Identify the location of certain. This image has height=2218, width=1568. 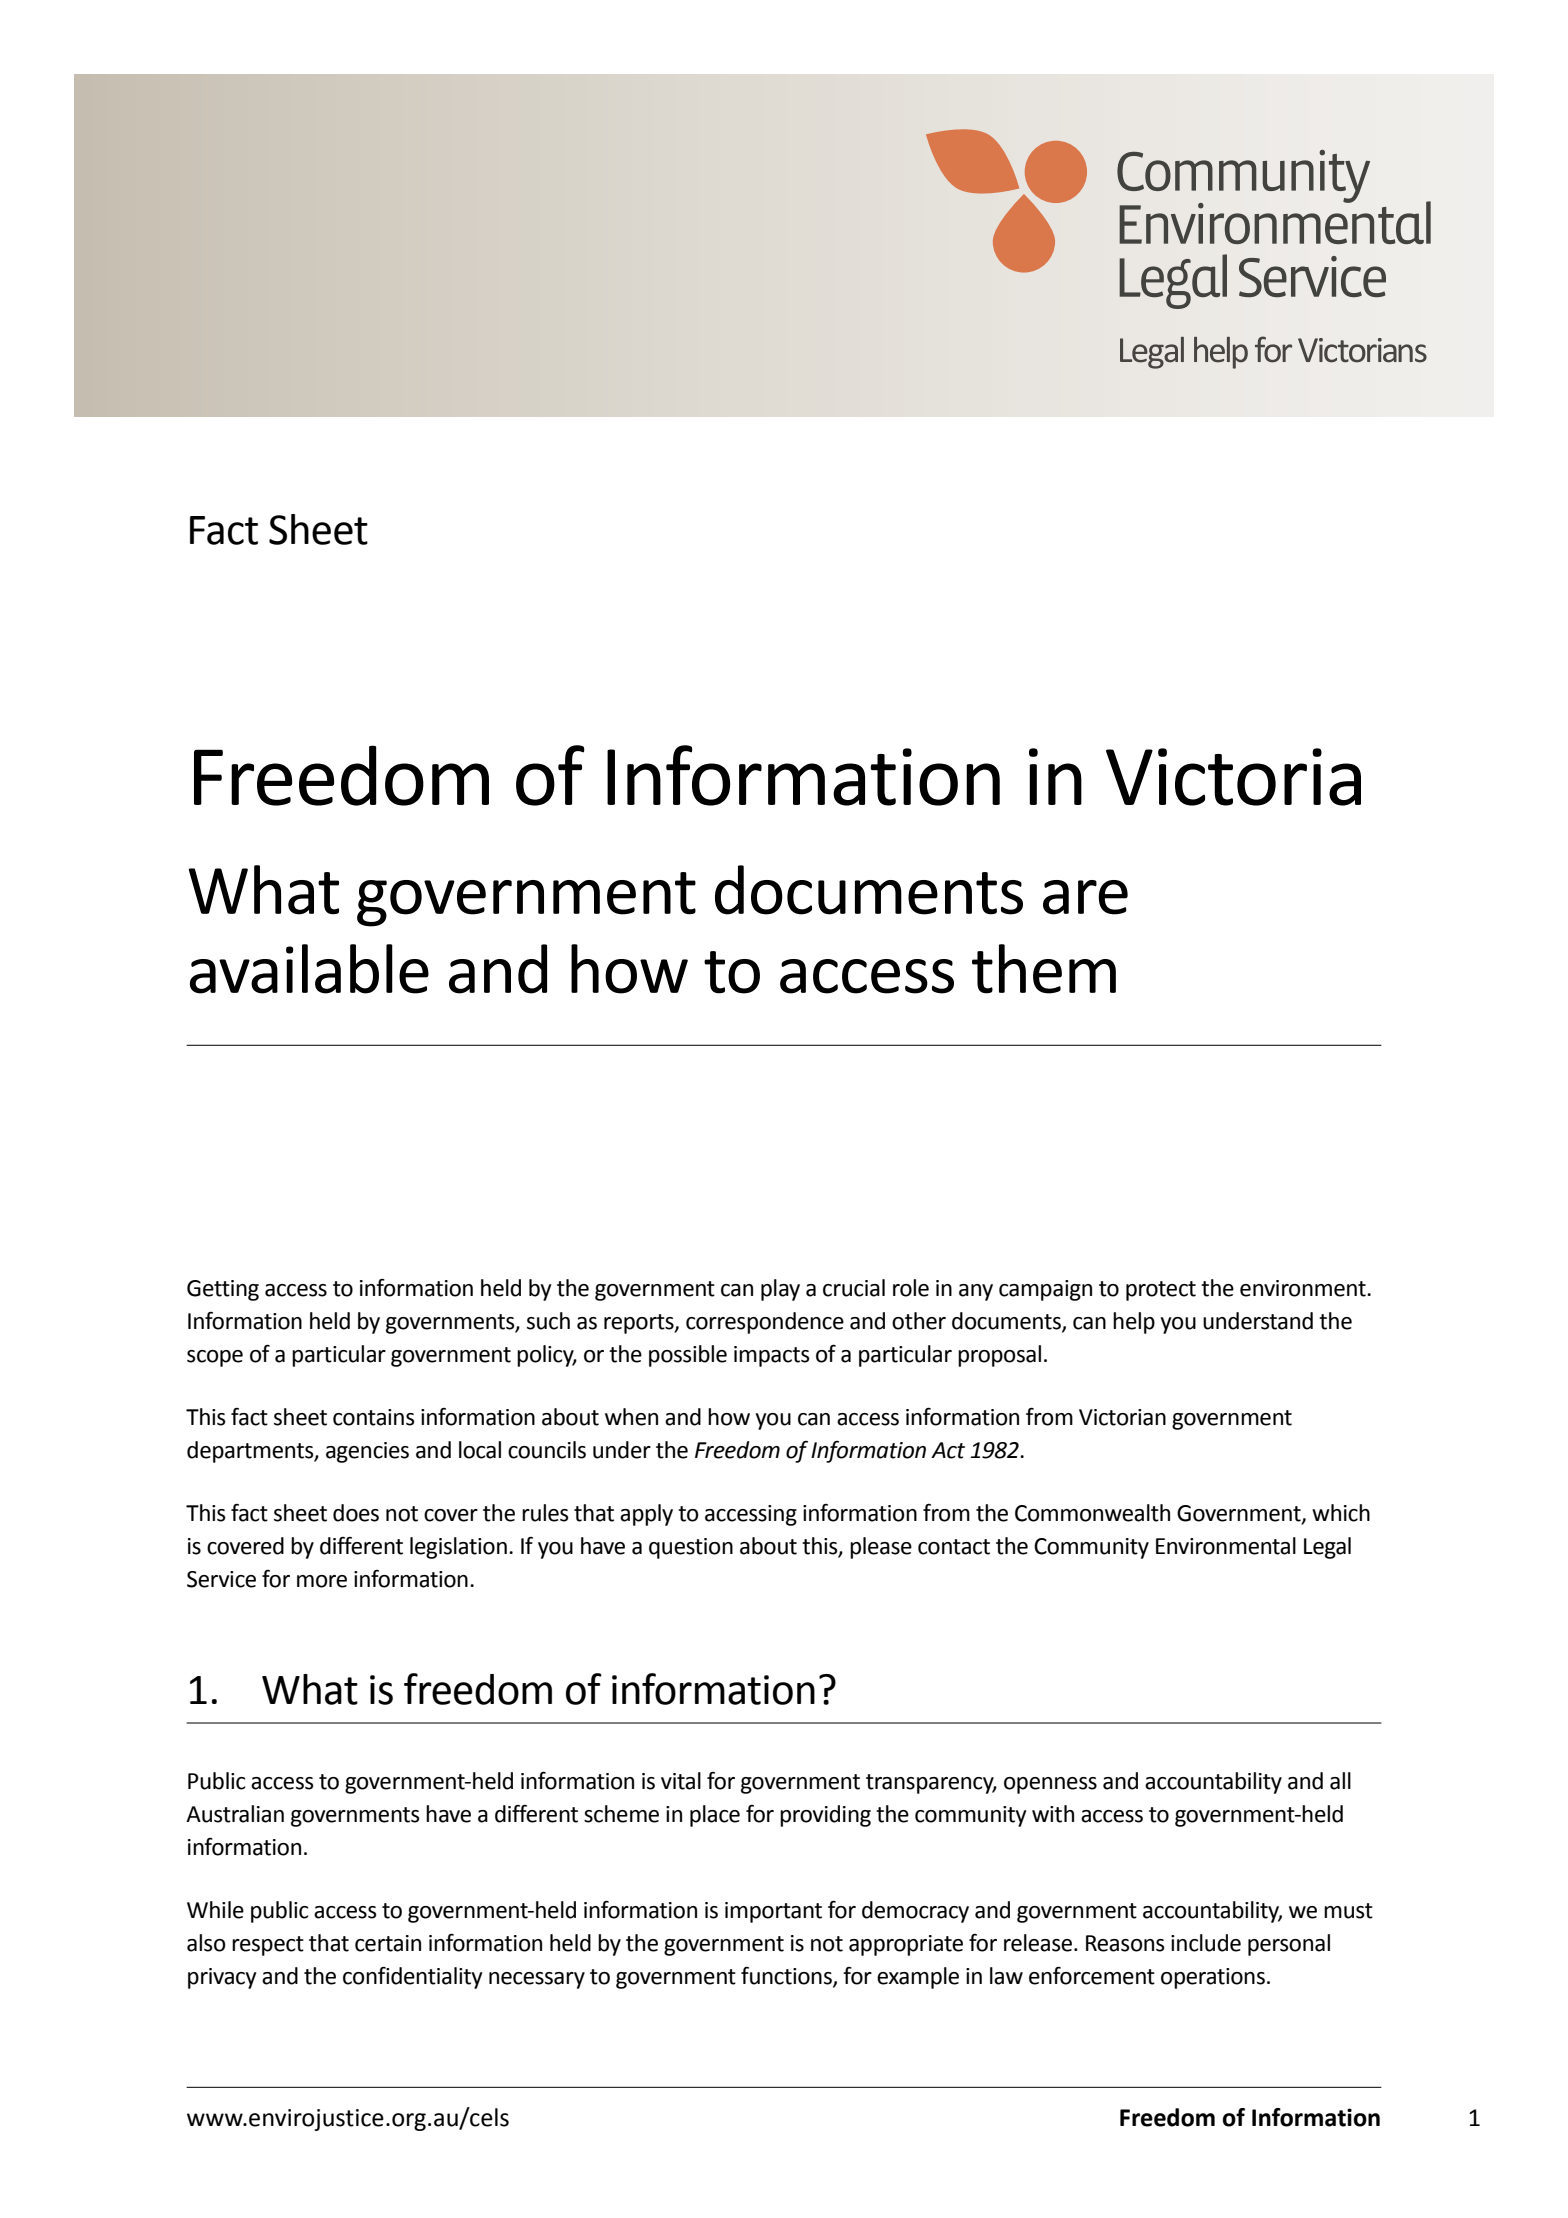
(388, 1943).
